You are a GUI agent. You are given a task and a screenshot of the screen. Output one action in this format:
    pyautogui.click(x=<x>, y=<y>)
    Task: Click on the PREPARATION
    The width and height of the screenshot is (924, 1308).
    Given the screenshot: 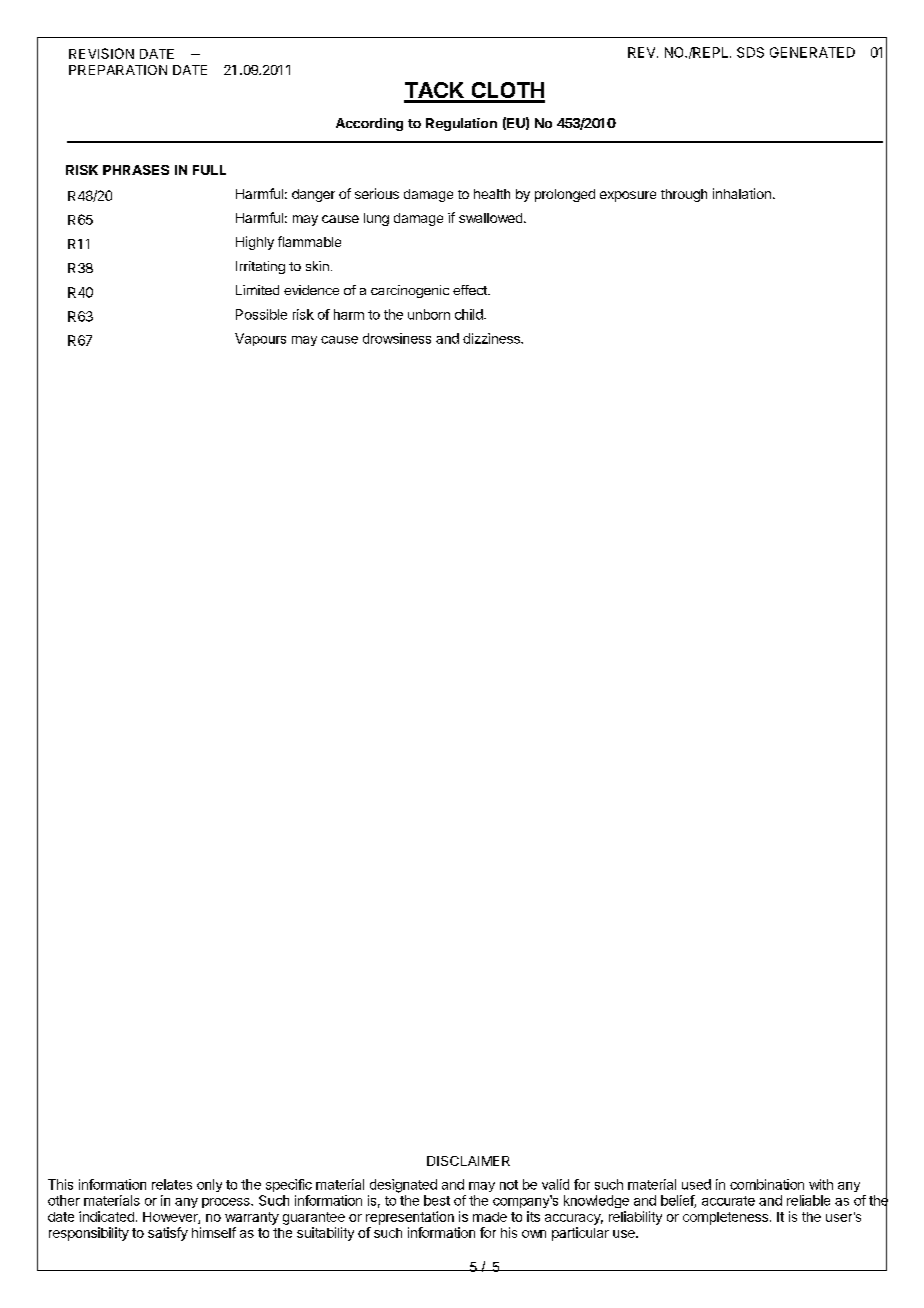 What is the action you would take?
    pyautogui.click(x=118, y=70)
